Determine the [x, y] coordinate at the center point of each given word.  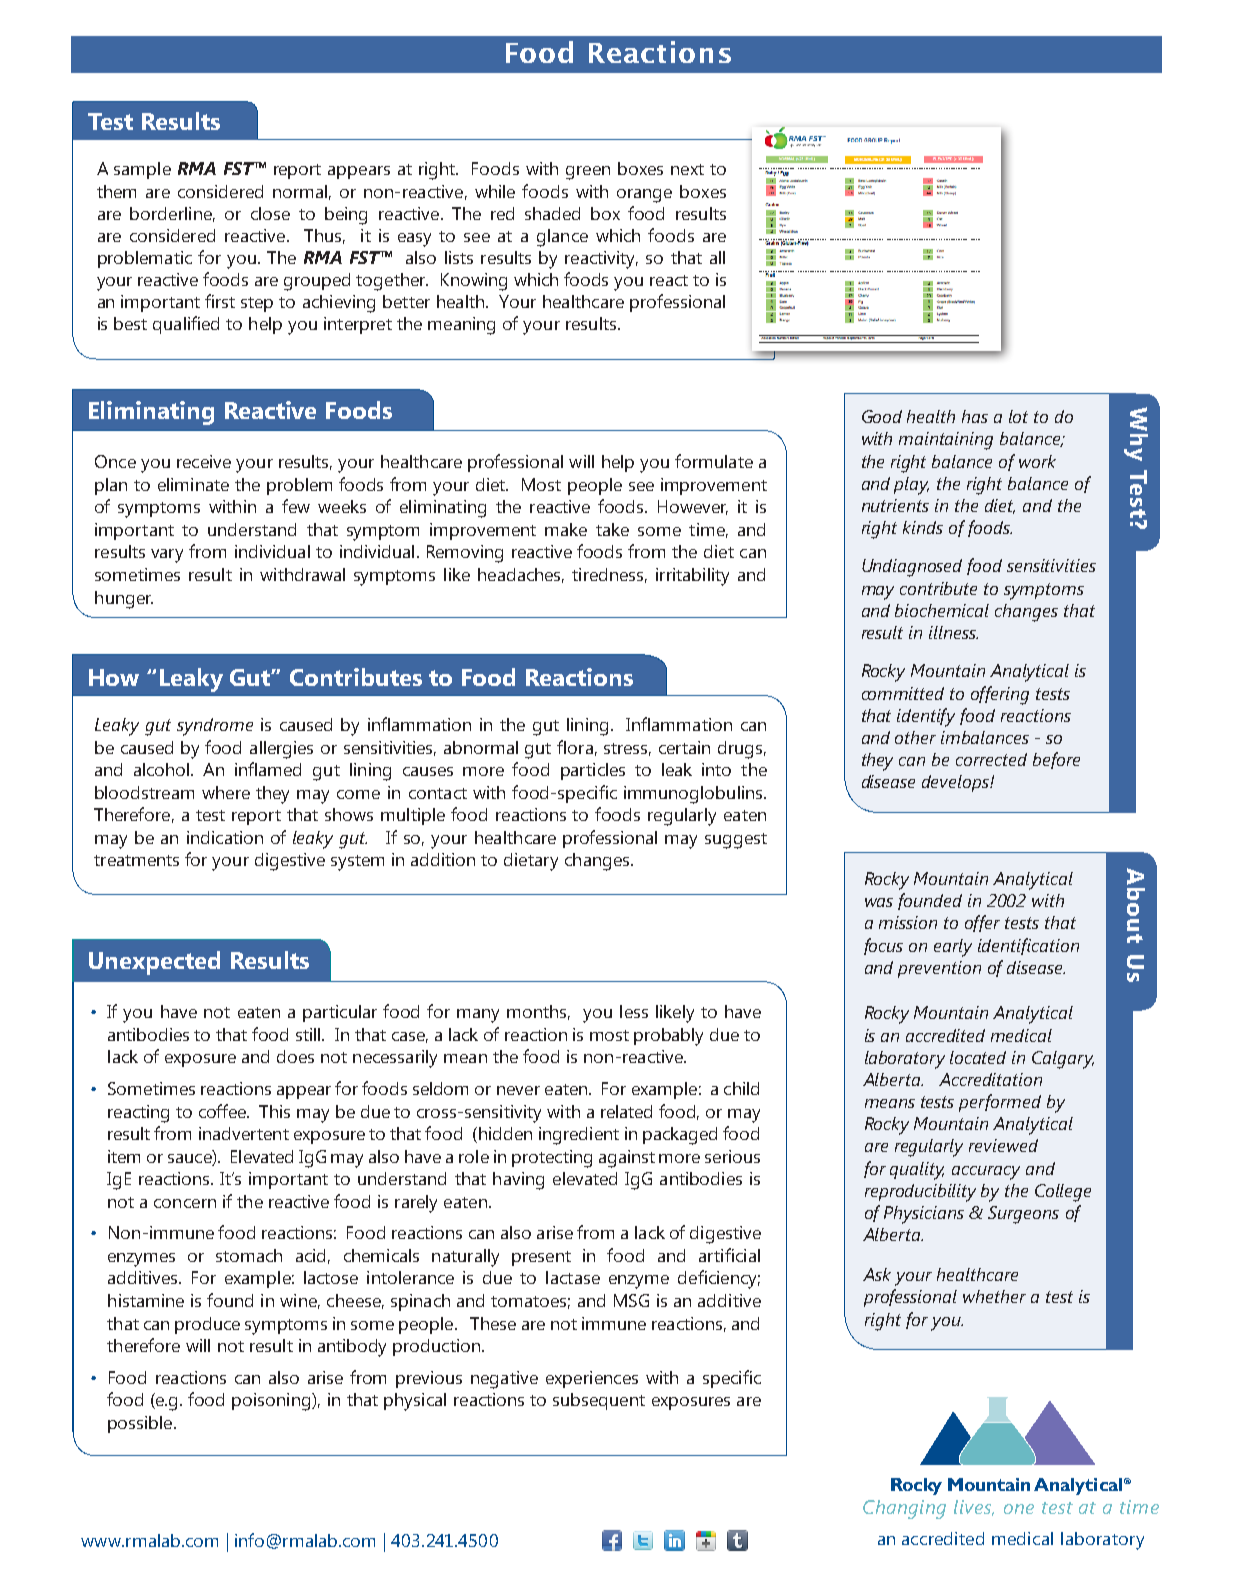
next [687, 169]
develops [956, 783]
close [270, 213]
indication [225, 837]
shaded [552, 213]
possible [141, 1424]
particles [593, 771]
